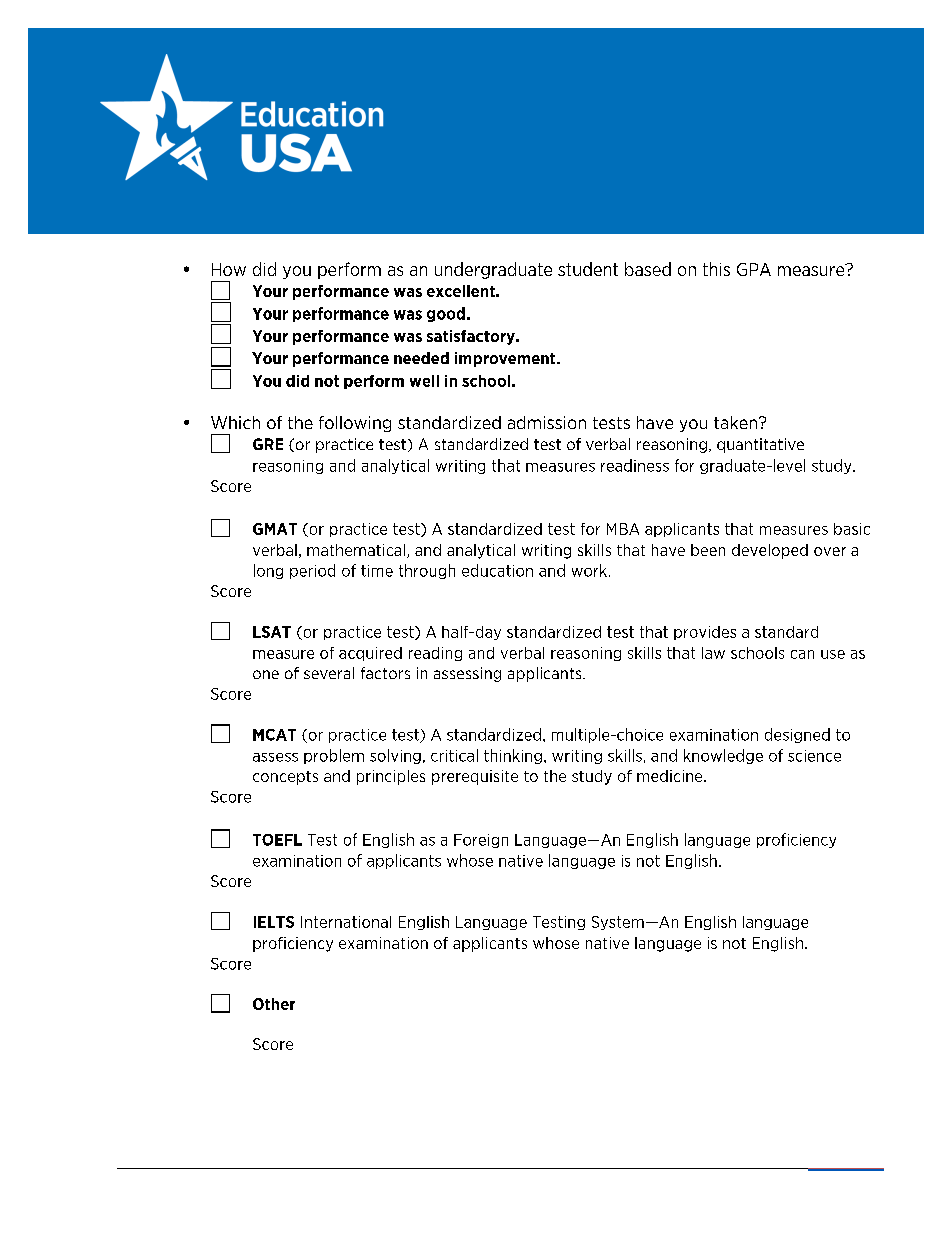 The height and width of the document is (1233, 952). I want to click on use, so click(833, 654).
